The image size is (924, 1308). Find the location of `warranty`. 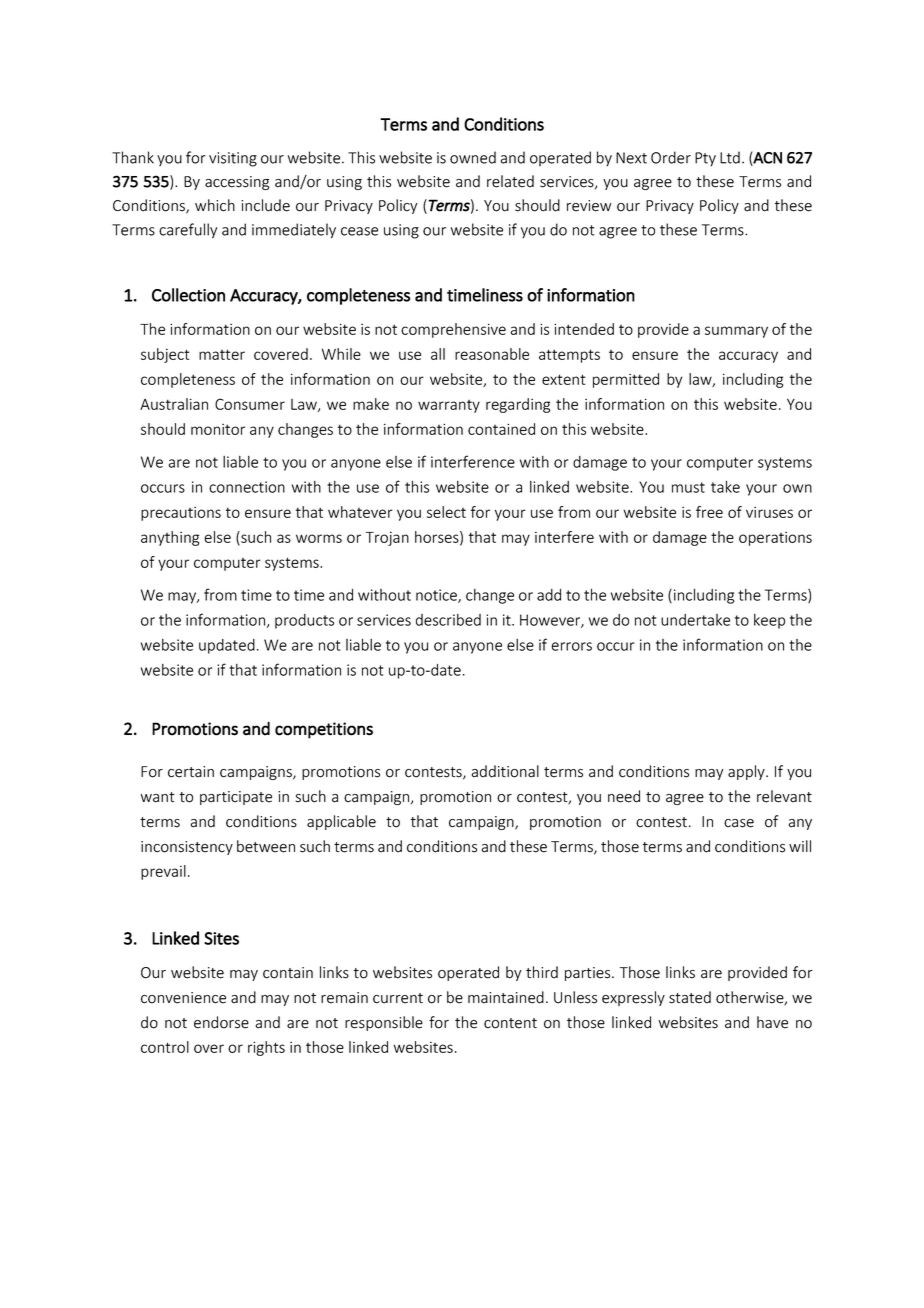

warranty is located at coordinates (449, 406).
